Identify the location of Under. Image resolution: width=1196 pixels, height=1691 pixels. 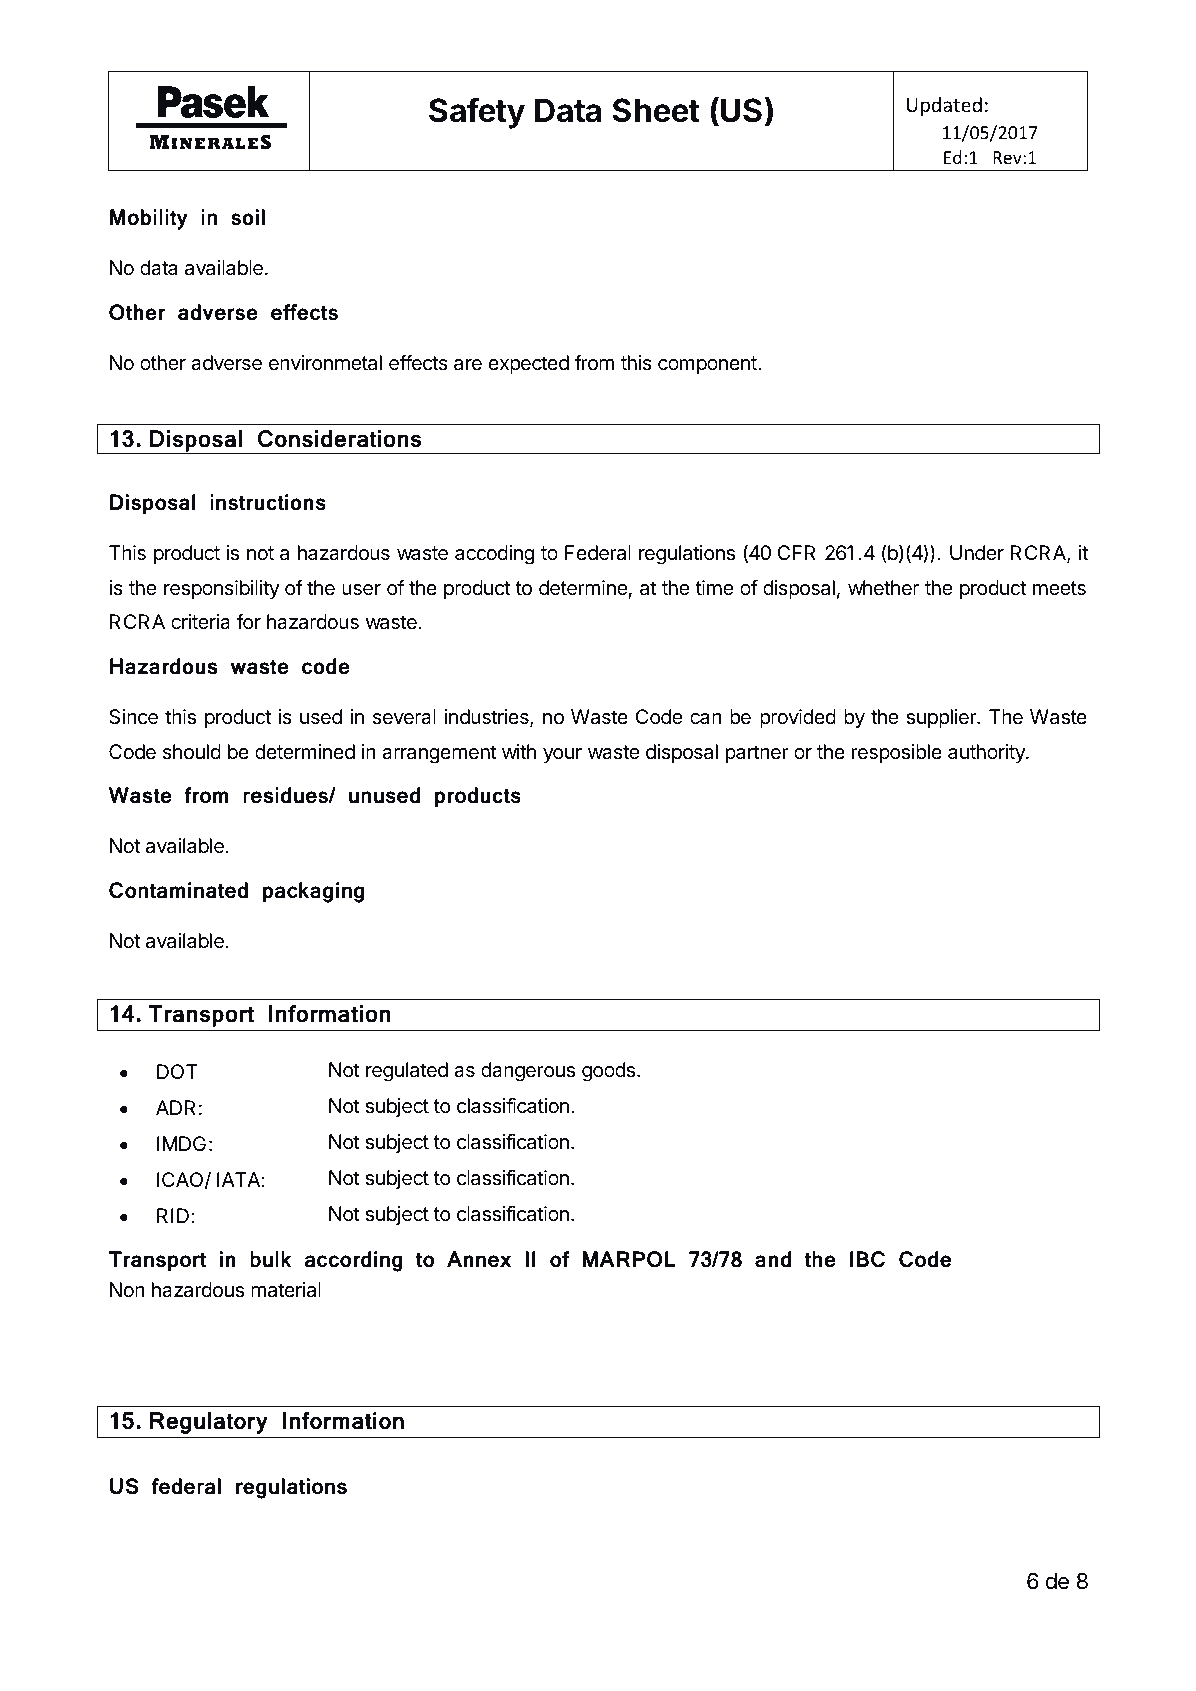
(977, 552).
